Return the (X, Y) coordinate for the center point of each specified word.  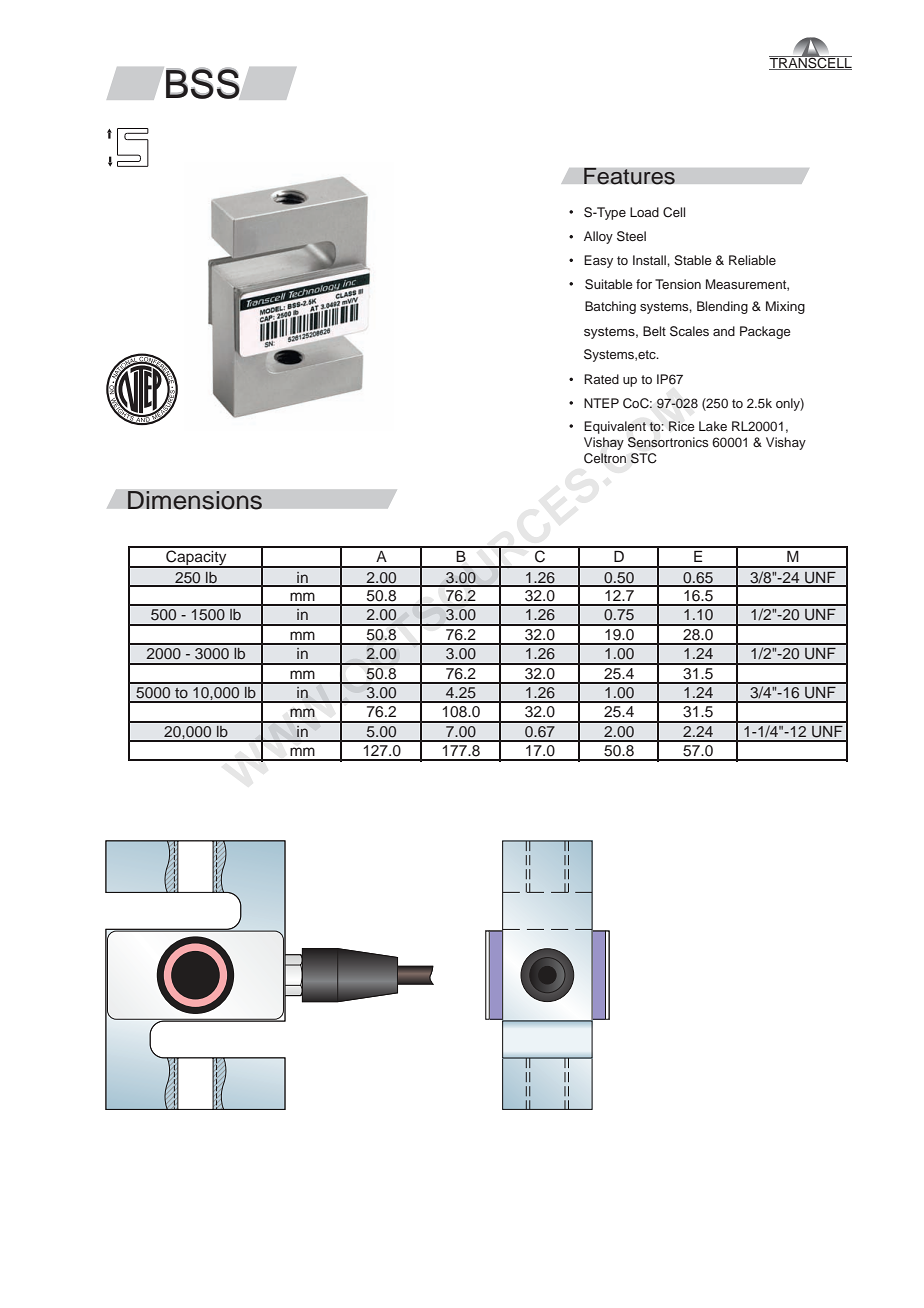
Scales (689, 331)
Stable (693, 260)
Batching (610, 307)
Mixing (785, 307)
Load (644, 212)
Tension (678, 284)
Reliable (752, 260)
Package (765, 332)
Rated (601, 379)
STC (643, 458)
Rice (682, 426)
